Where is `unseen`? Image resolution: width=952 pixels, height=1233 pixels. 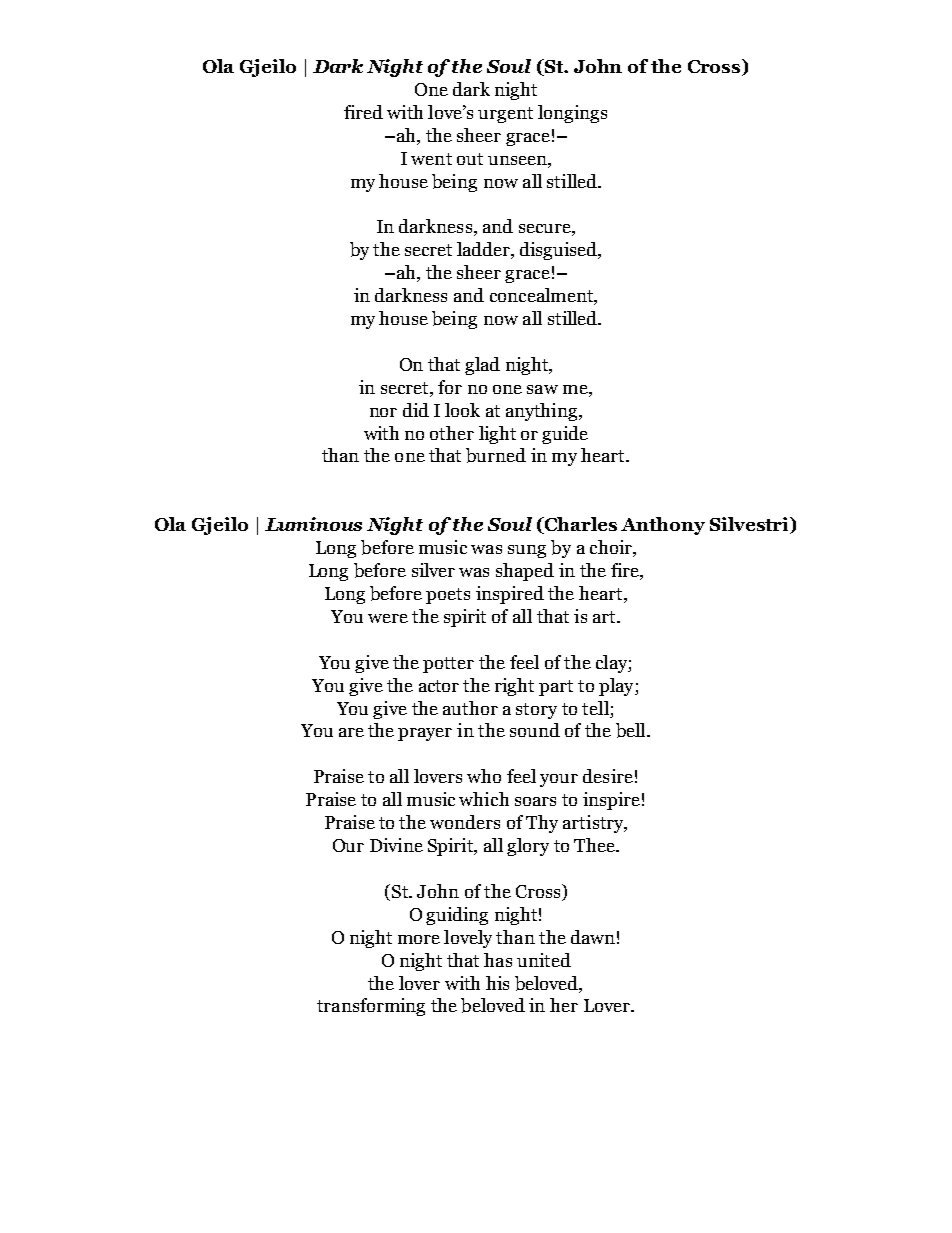 unseen is located at coordinates (518, 160).
